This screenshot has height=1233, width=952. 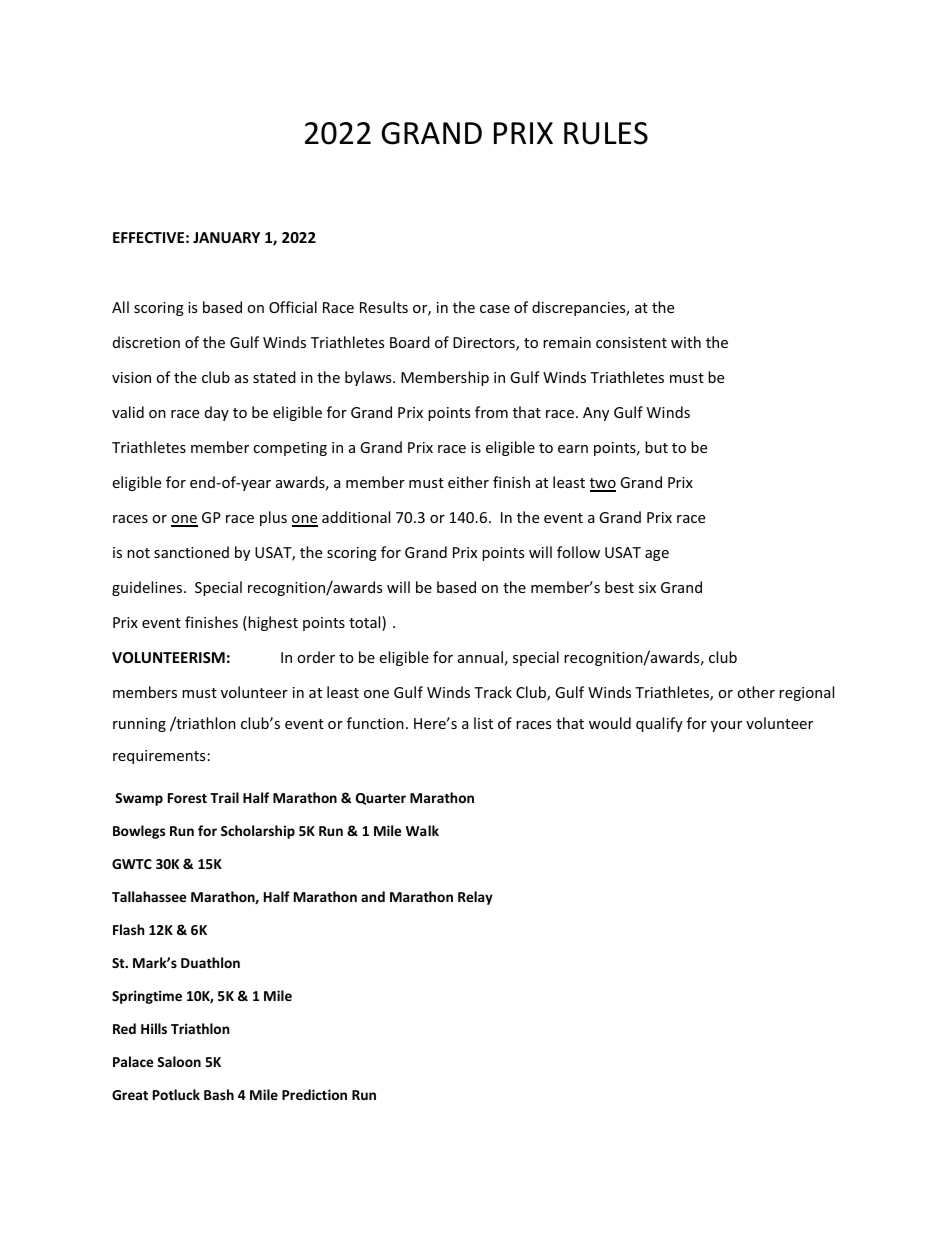 I want to click on RULES, so click(x=606, y=133).
